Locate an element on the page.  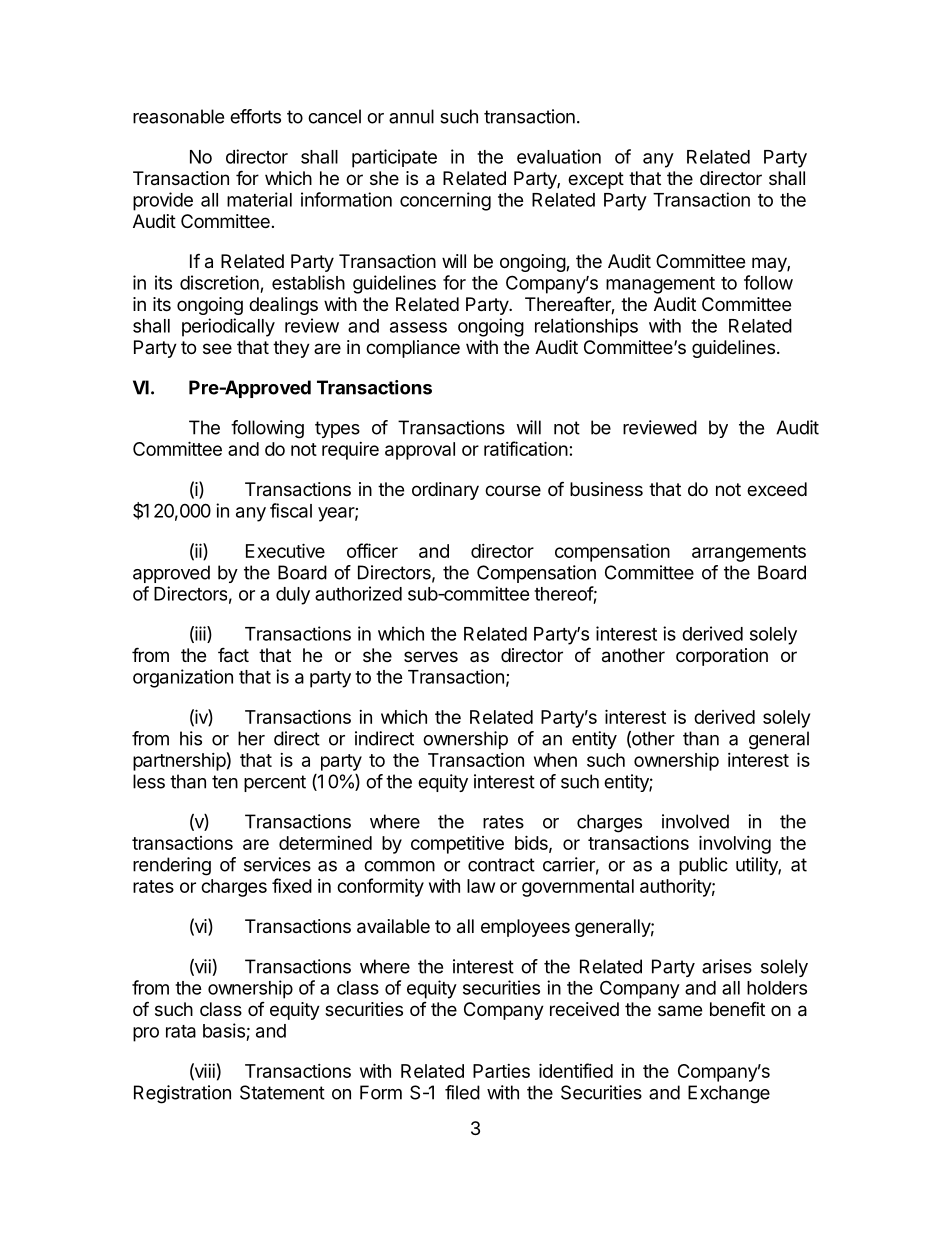
except is located at coordinates (596, 180).
